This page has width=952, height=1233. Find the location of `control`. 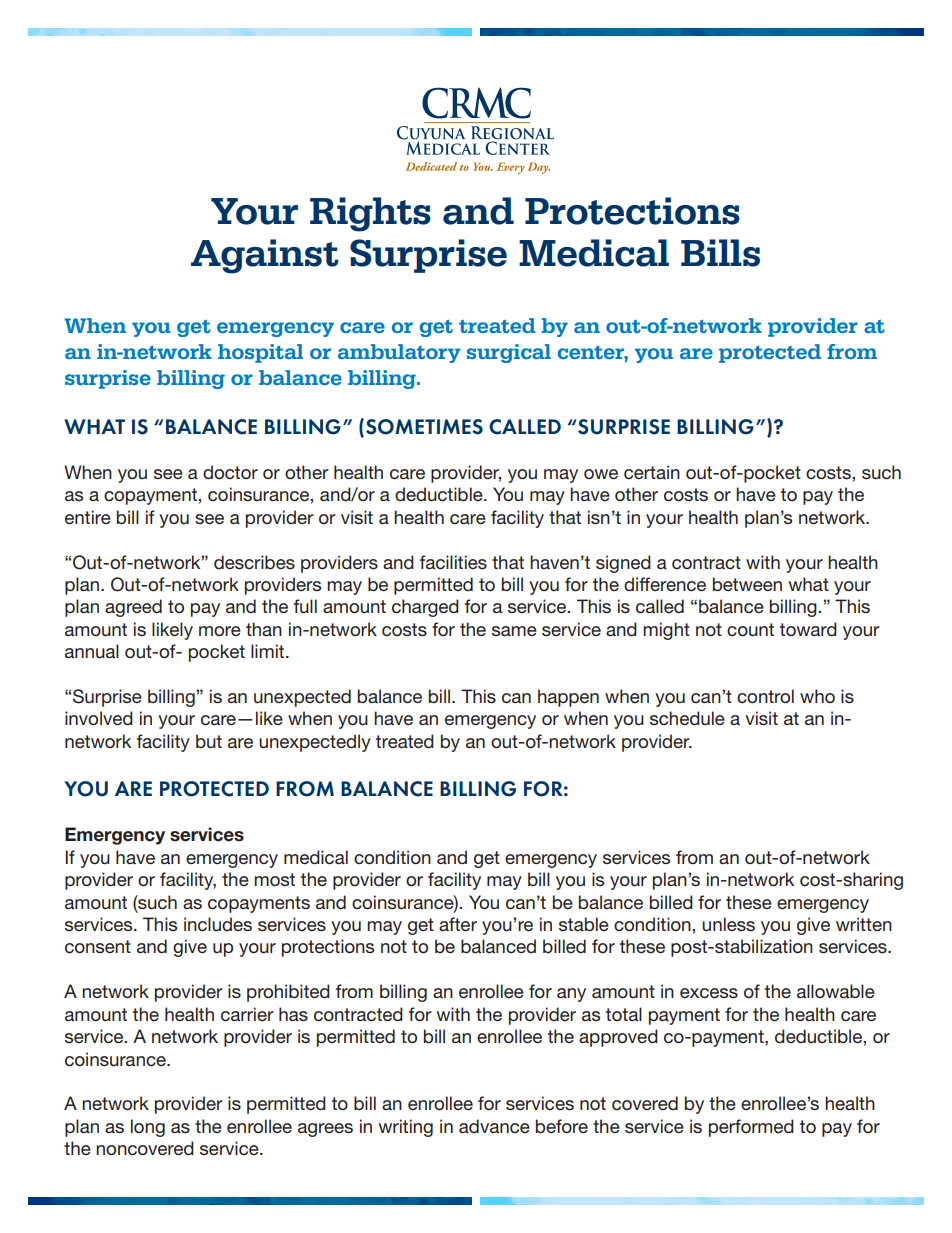

control is located at coordinates (765, 696).
